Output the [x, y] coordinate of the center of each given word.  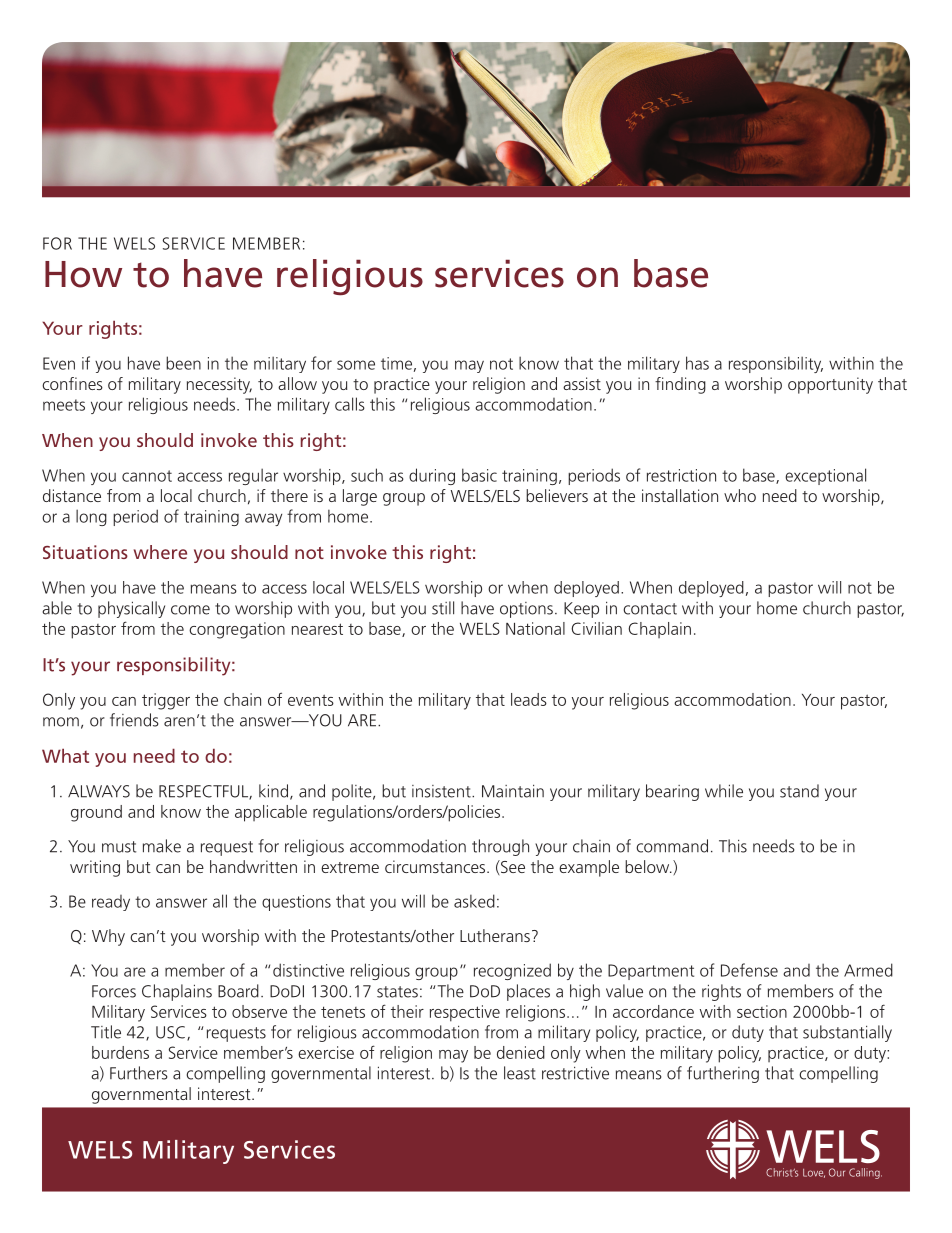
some [356, 365]
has [697, 363]
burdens [120, 1052]
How [83, 274]
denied [521, 1052]
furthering [723, 1074]
